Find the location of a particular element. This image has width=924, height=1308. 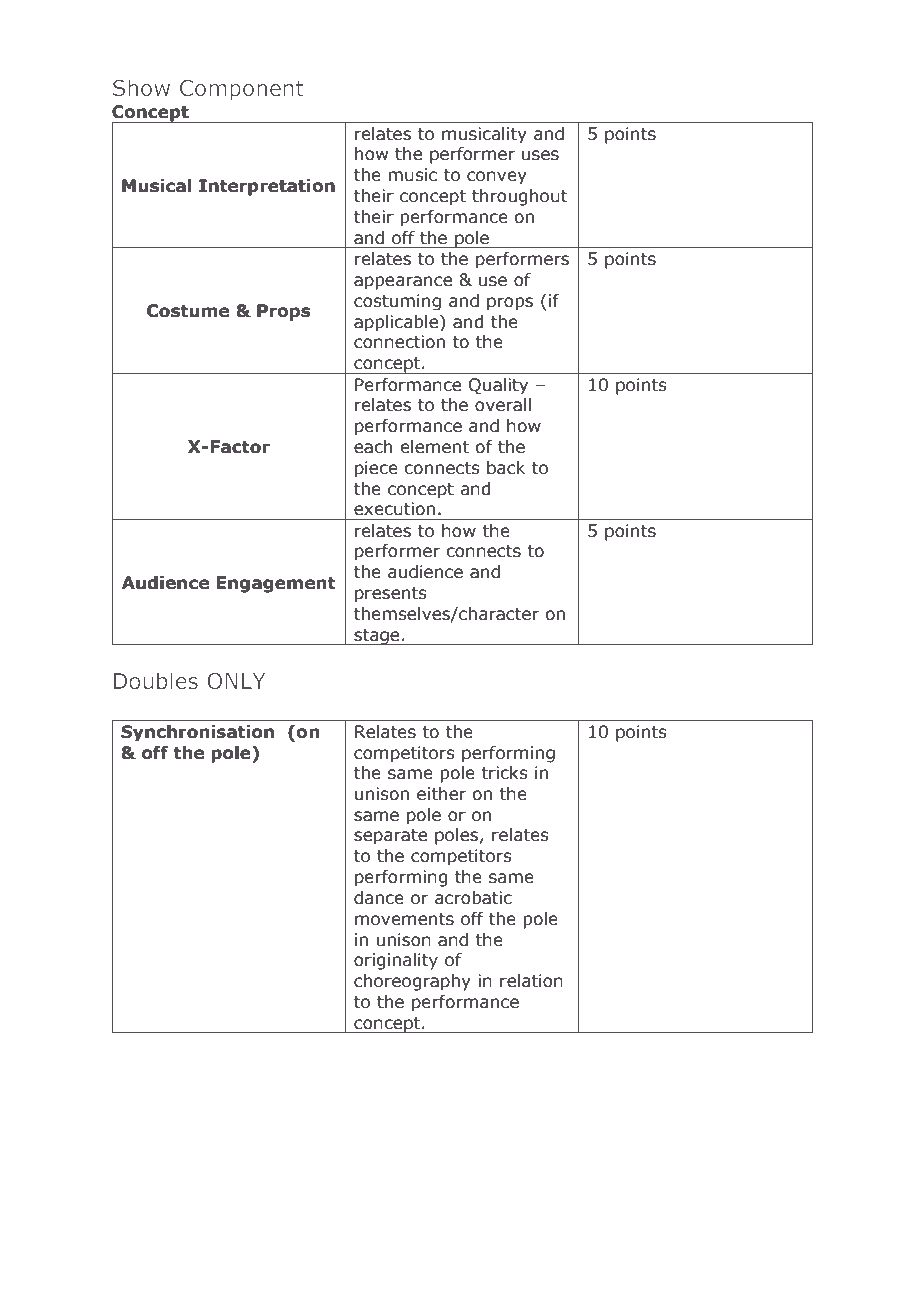

Costume is located at coordinates (188, 311).
